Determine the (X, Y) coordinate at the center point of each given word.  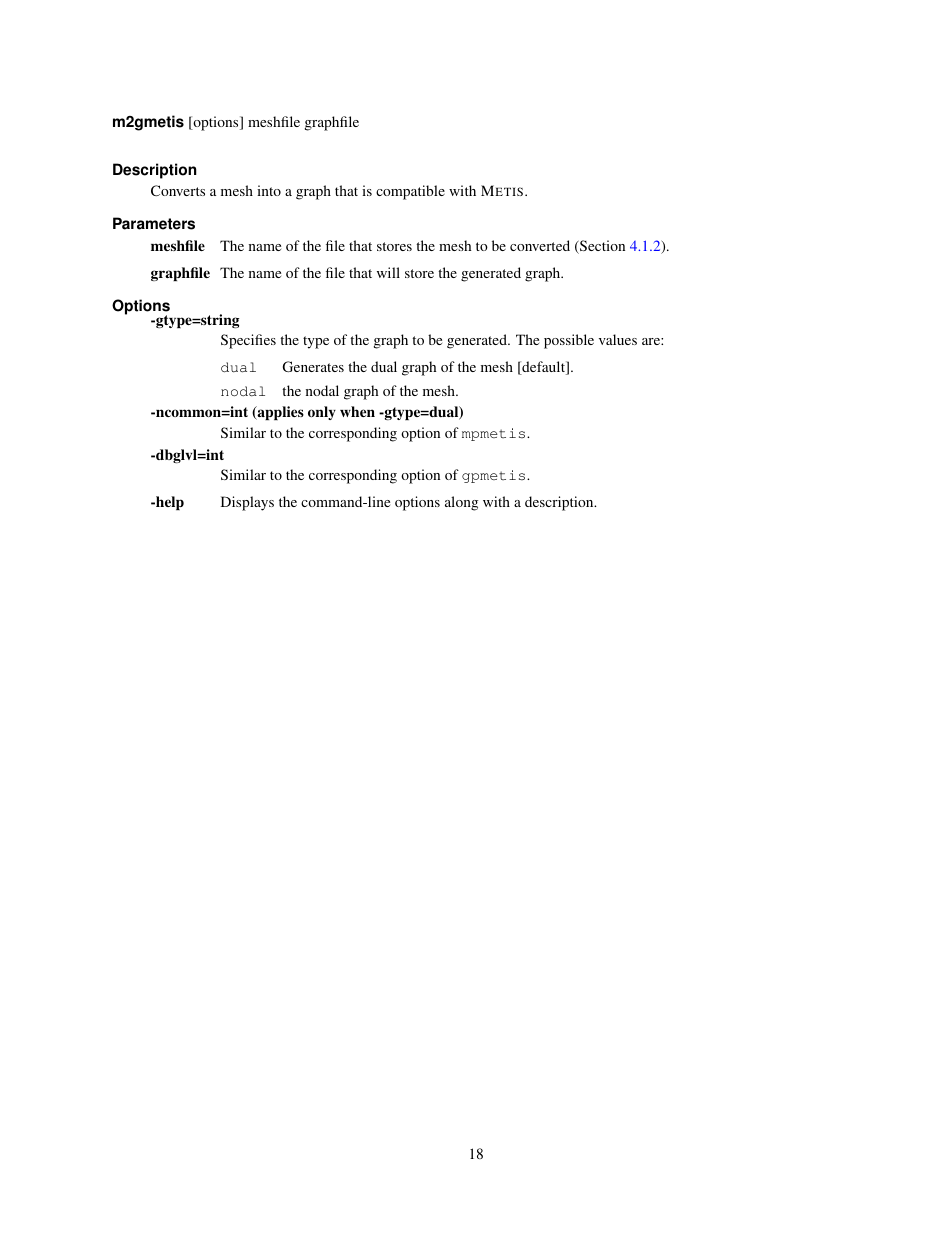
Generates (313, 366)
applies (279, 413)
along (461, 503)
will (388, 272)
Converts (178, 190)
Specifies (248, 341)
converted (540, 245)
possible (569, 341)
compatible (410, 192)
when (357, 411)
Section (601, 247)
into (269, 190)
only (322, 413)
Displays (247, 503)
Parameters (154, 223)
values (618, 339)
